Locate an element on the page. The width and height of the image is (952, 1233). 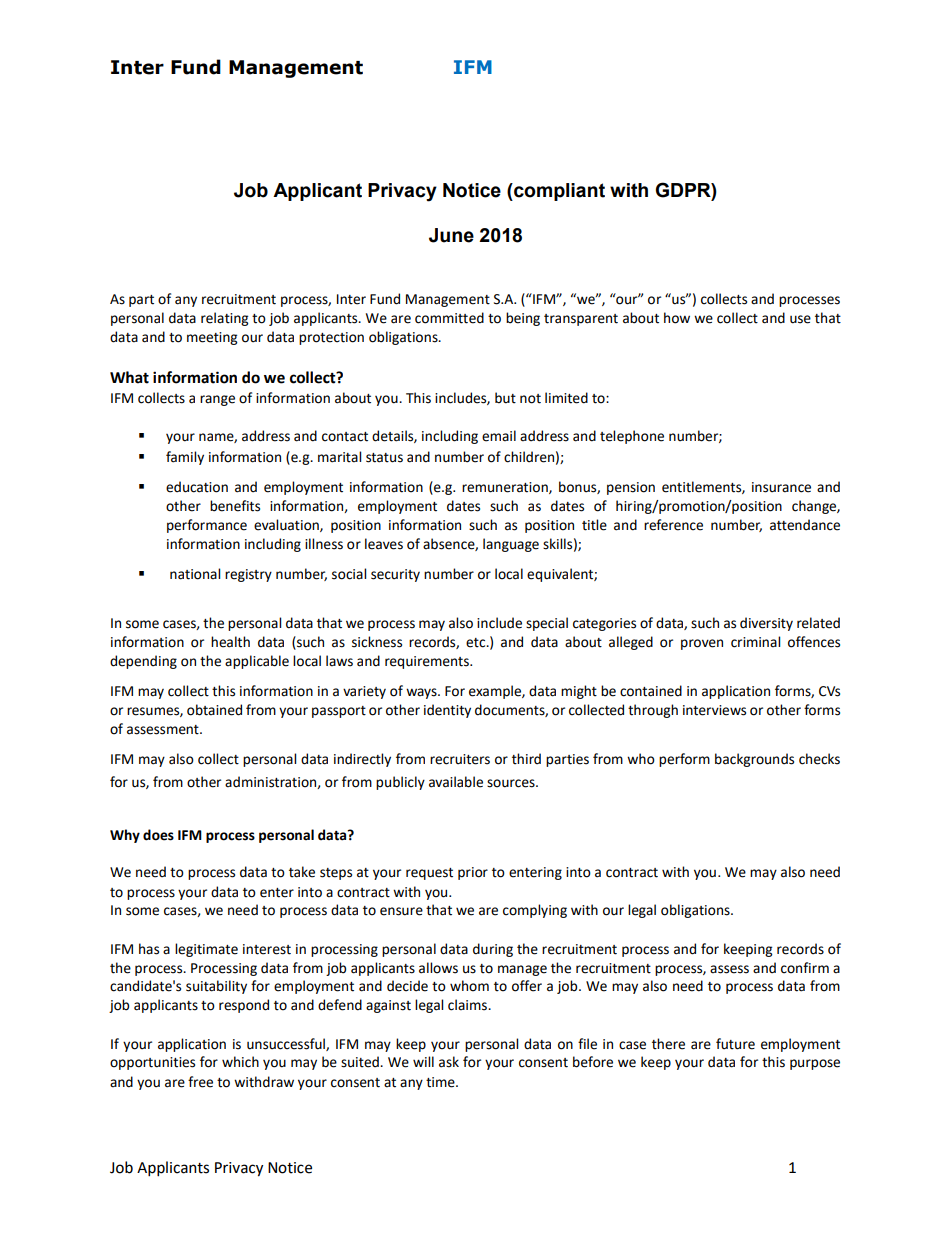
June is located at coordinates (451, 235).
